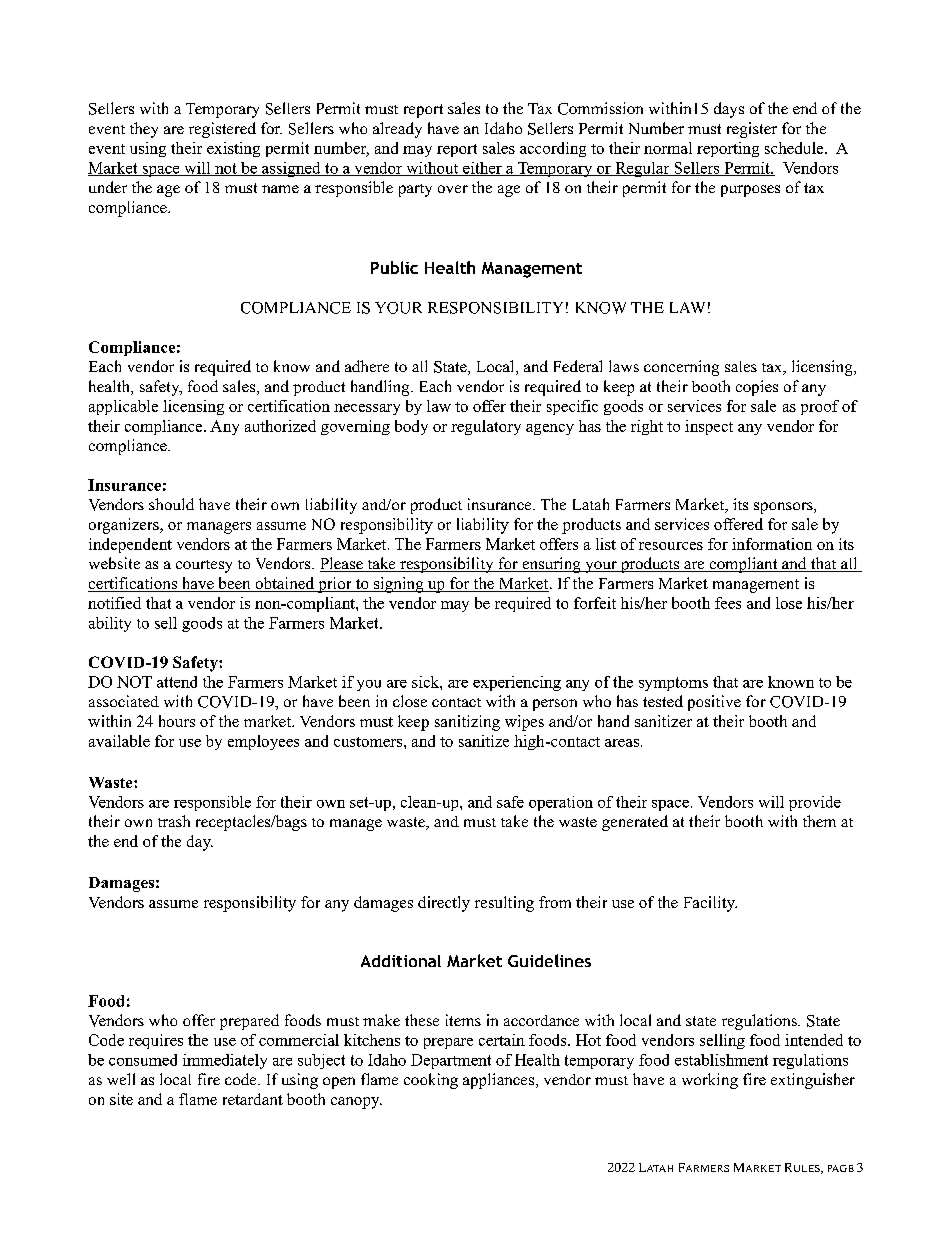 The image size is (952, 1233). I want to click on retardant, so click(253, 1099).
